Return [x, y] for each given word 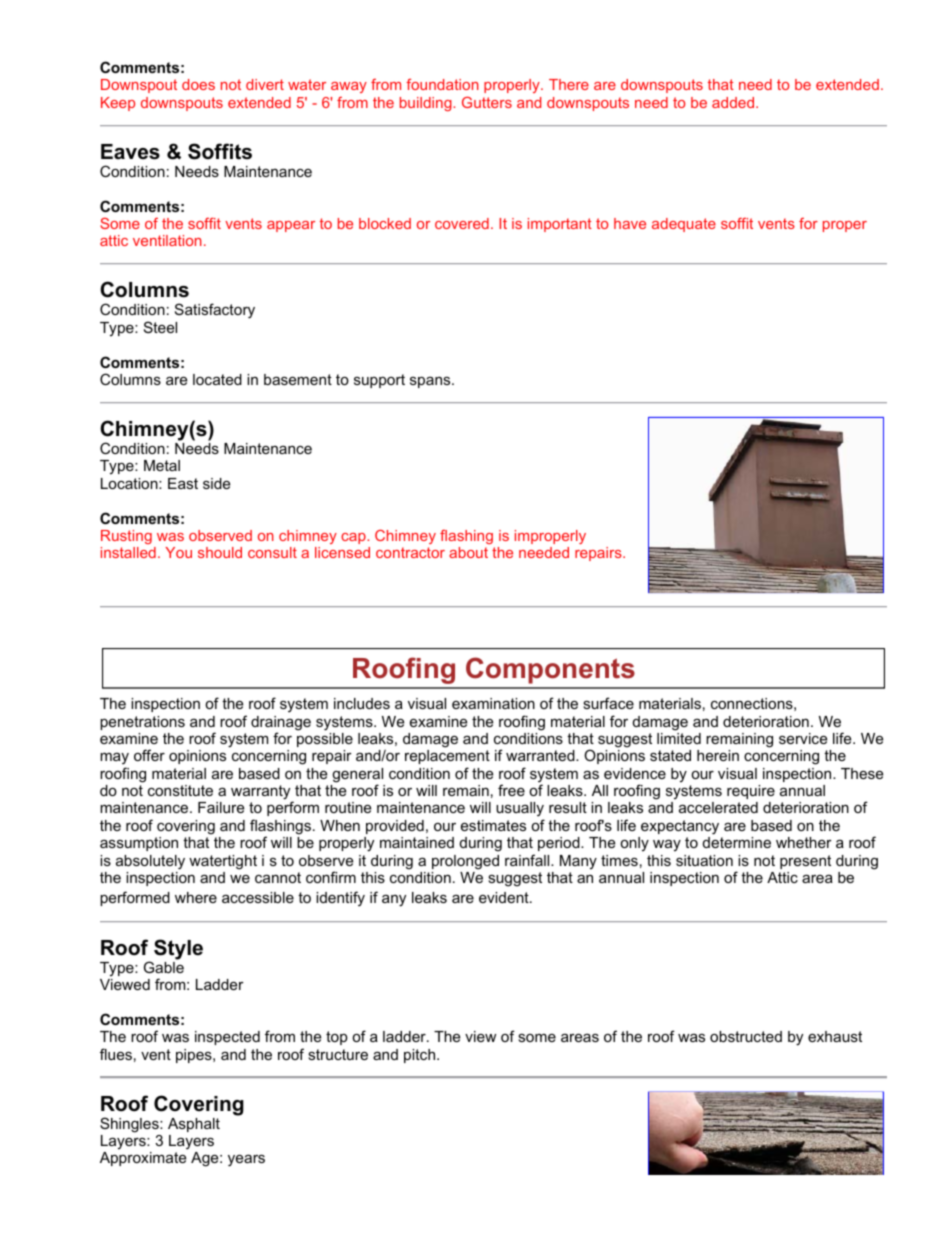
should [220, 552]
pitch [421, 1056]
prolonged [465, 862]
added [734, 102]
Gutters [487, 102]
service [803, 738]
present [805, 862]
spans [431, 382]
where [196, 897]
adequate [684, 225]
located [217, 379]
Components [550, 670]
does [198, 84]
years [246, 1160]
